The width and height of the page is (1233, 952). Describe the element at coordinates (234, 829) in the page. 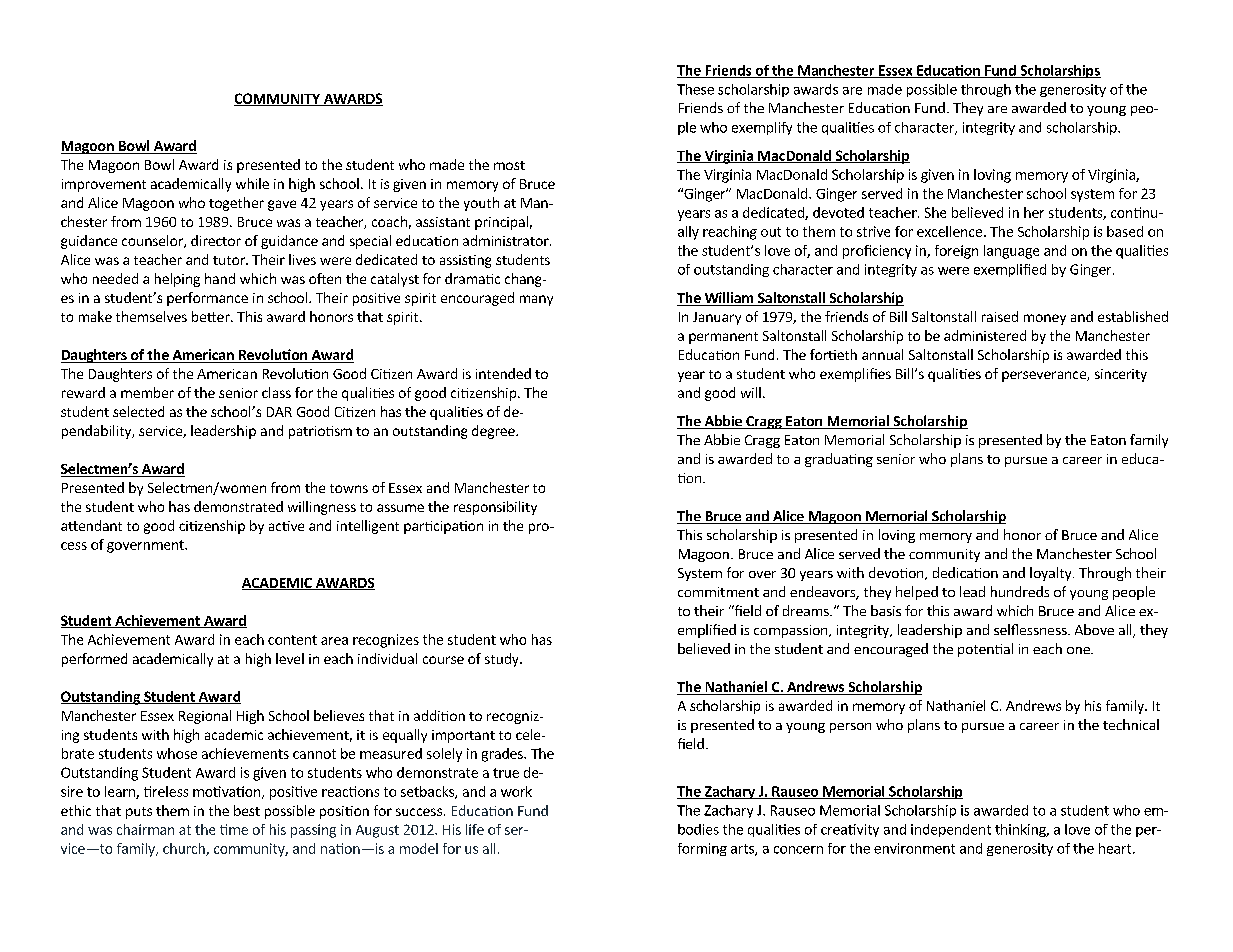

I see `time` at that location.
